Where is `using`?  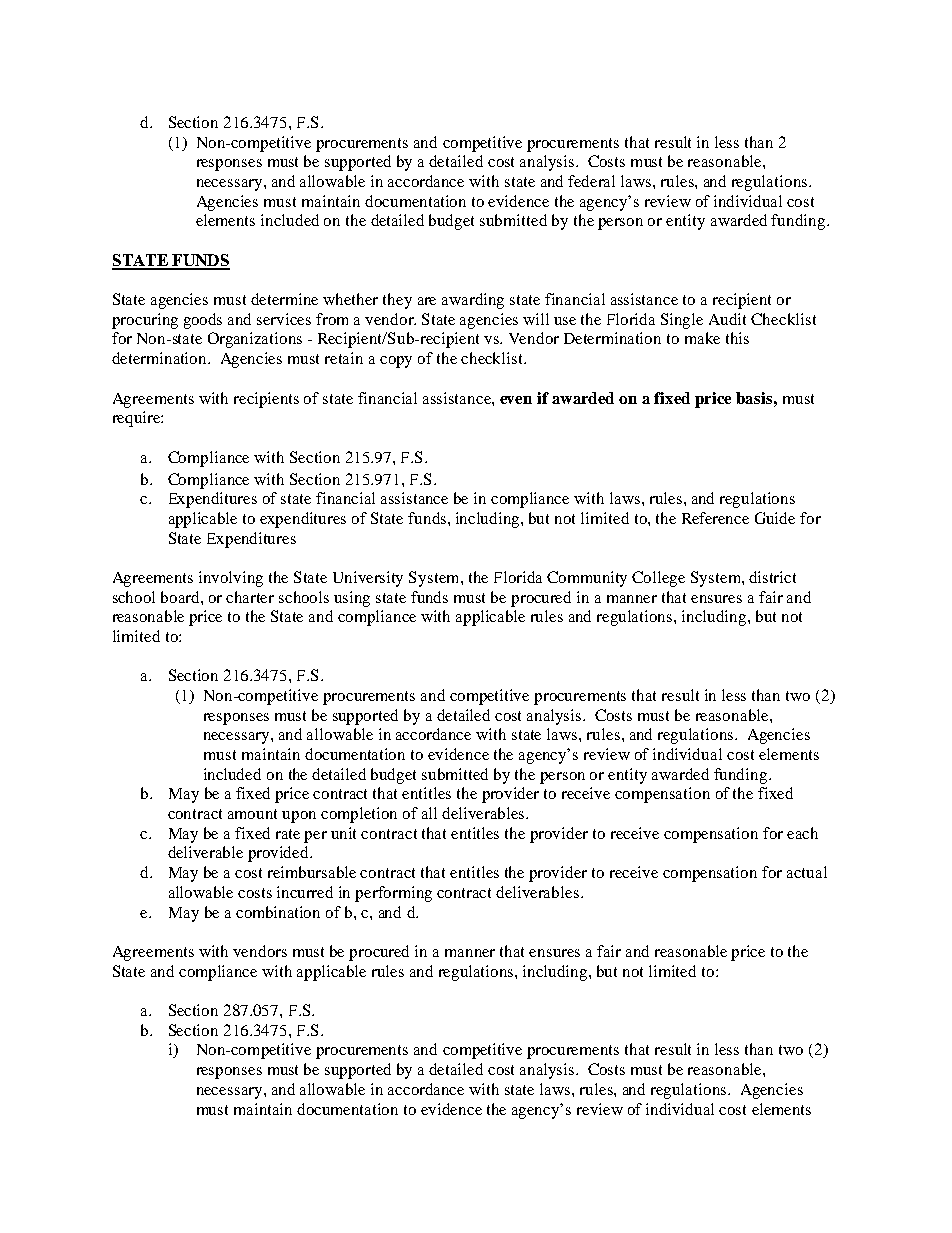 using is located at coordinates (352, 599).
